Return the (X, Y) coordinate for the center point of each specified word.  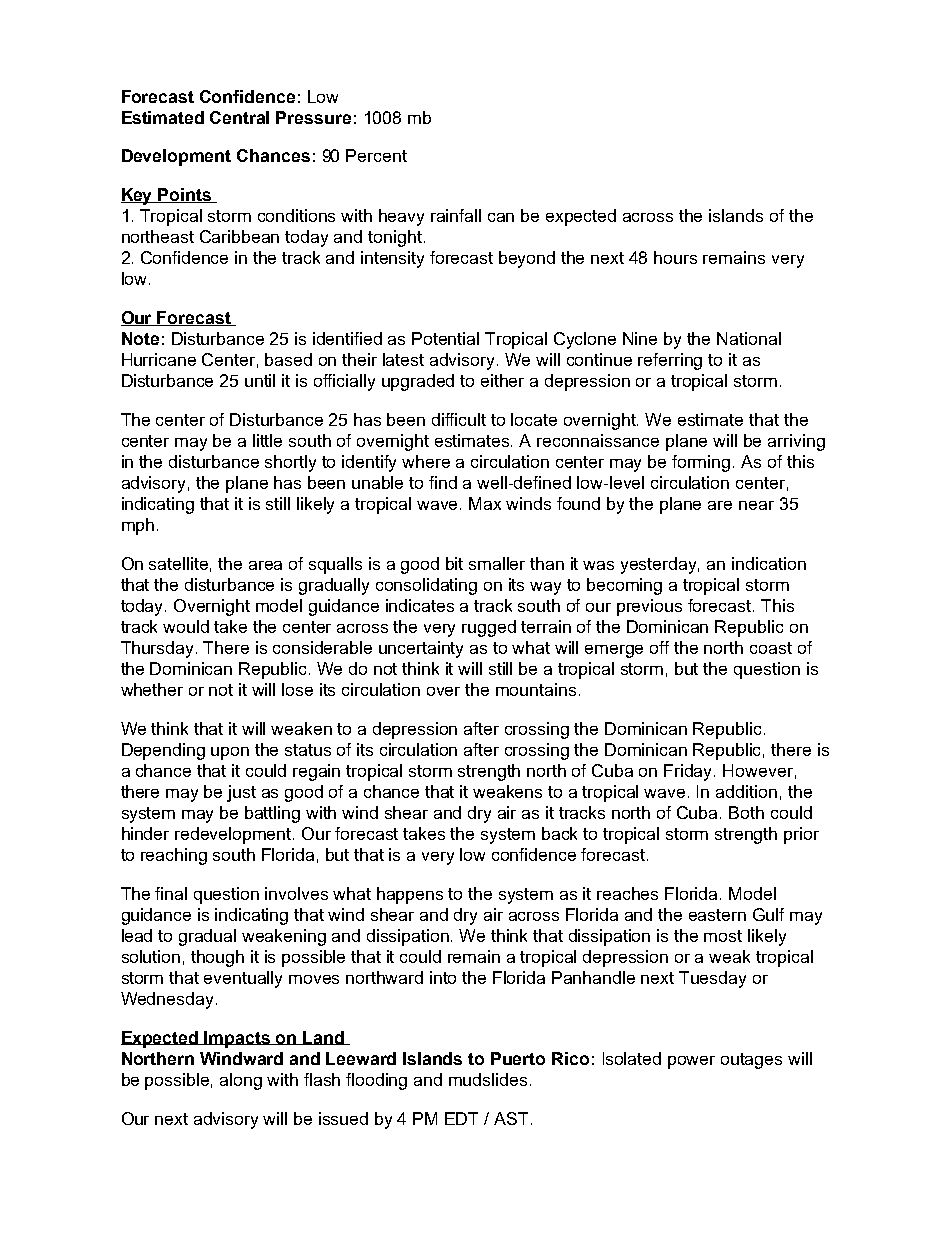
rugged (489, 628)
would (186, 626)
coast (771, 648)
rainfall (456, 215)
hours (675, 257)
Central (239, 117)
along (241, 1081)
